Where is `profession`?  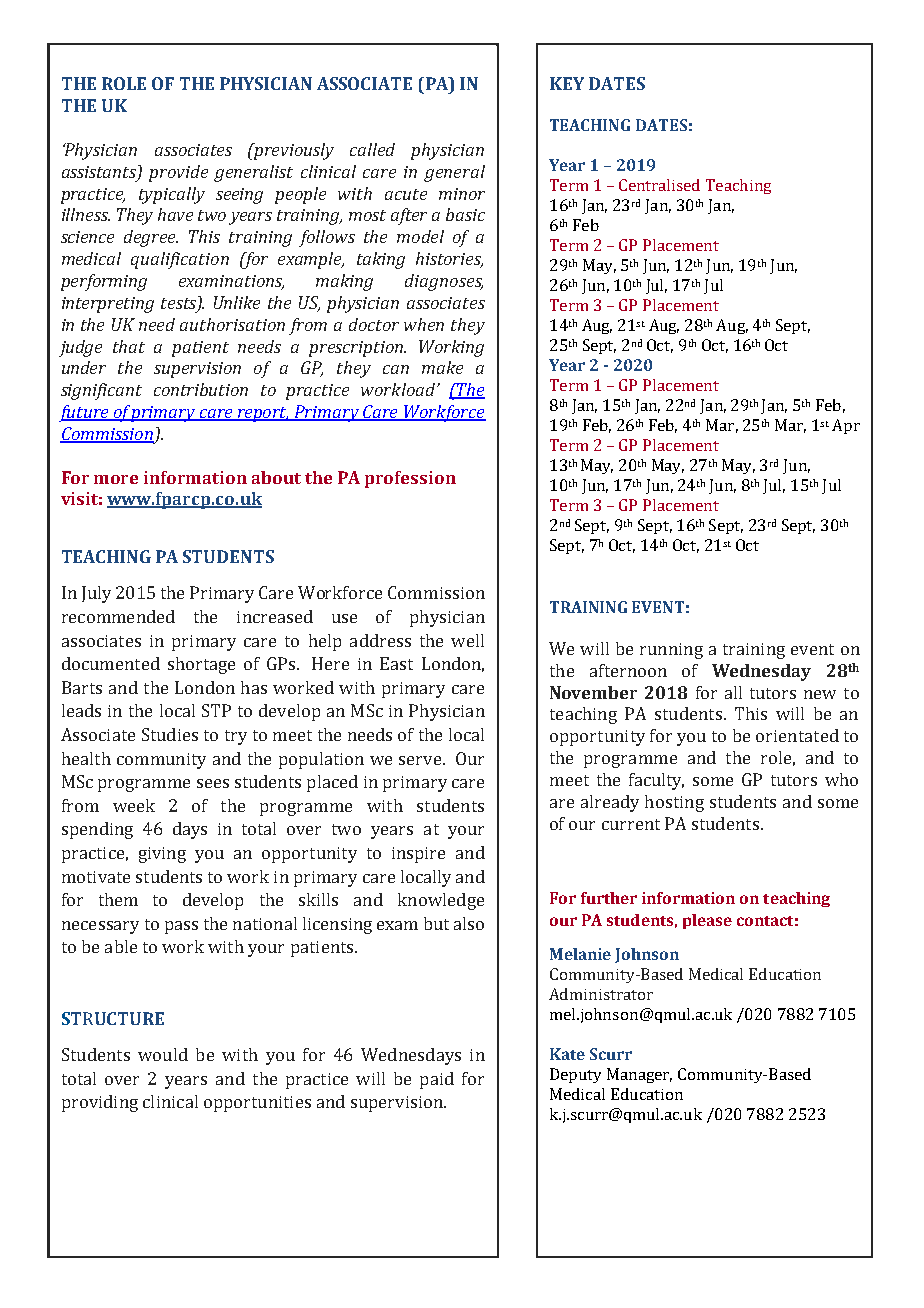
profession is located at coordinates (410, 479).
